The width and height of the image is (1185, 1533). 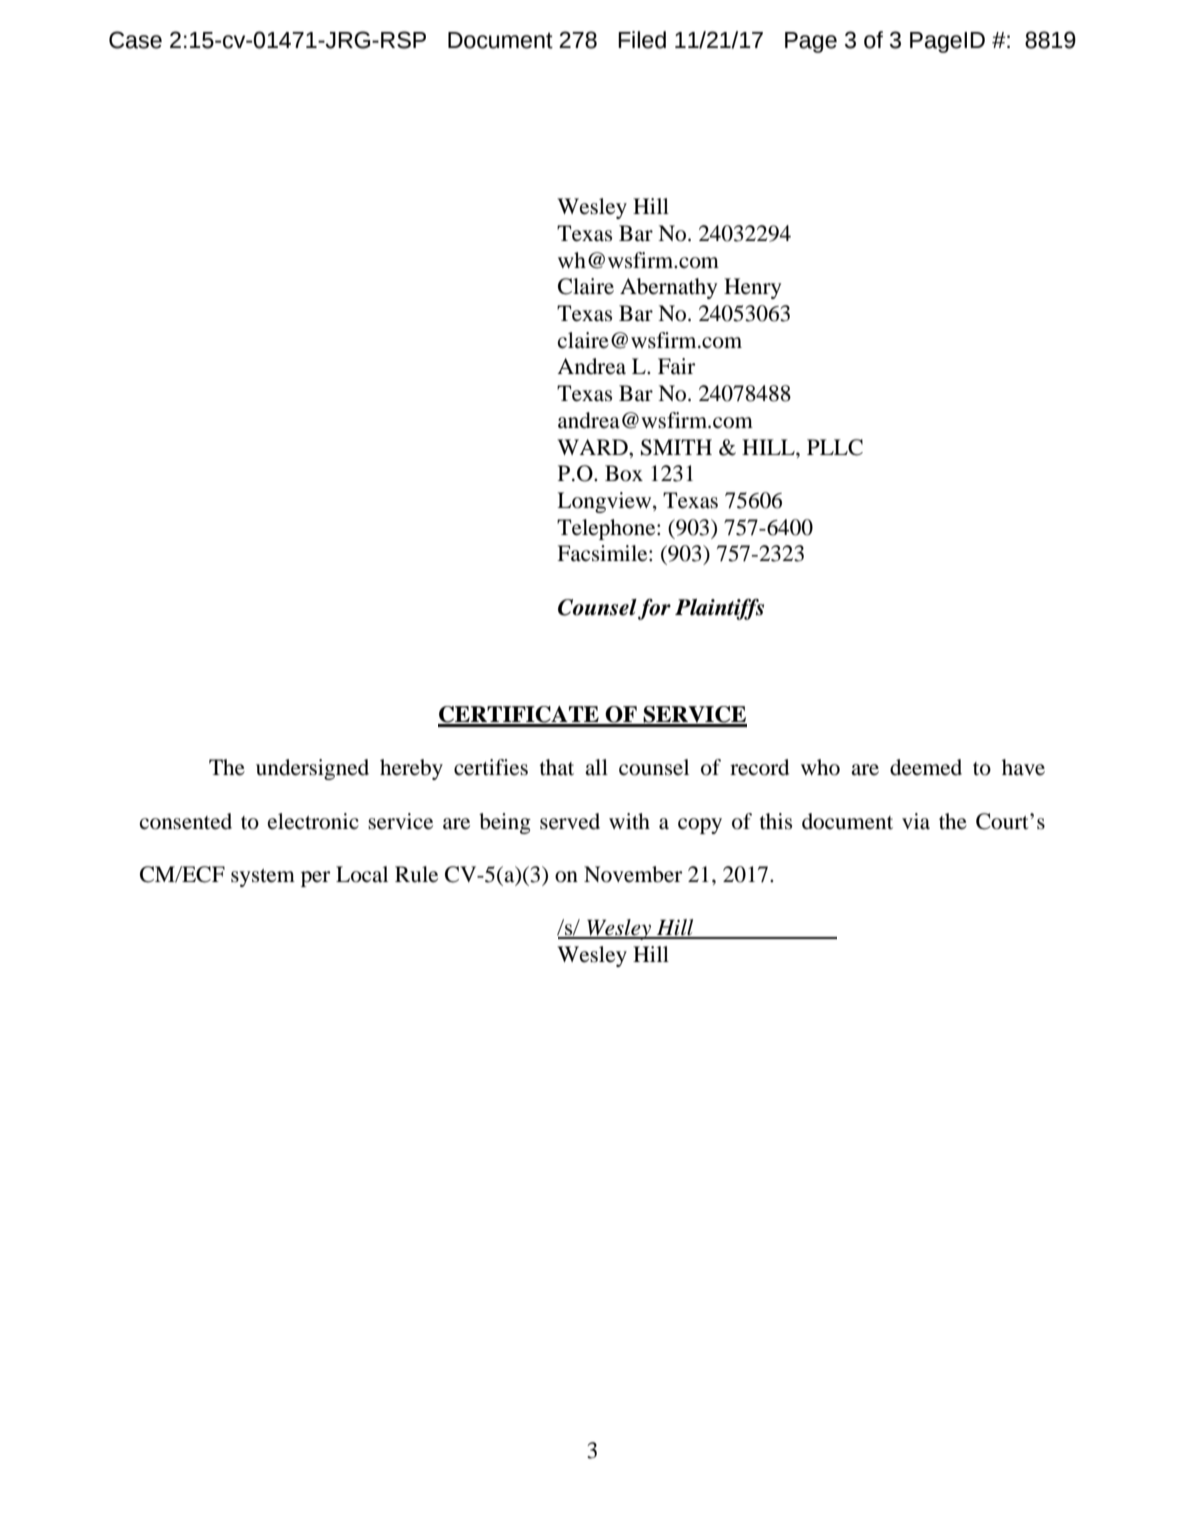 I want to click on Longview, so click(x=605, y=502).
